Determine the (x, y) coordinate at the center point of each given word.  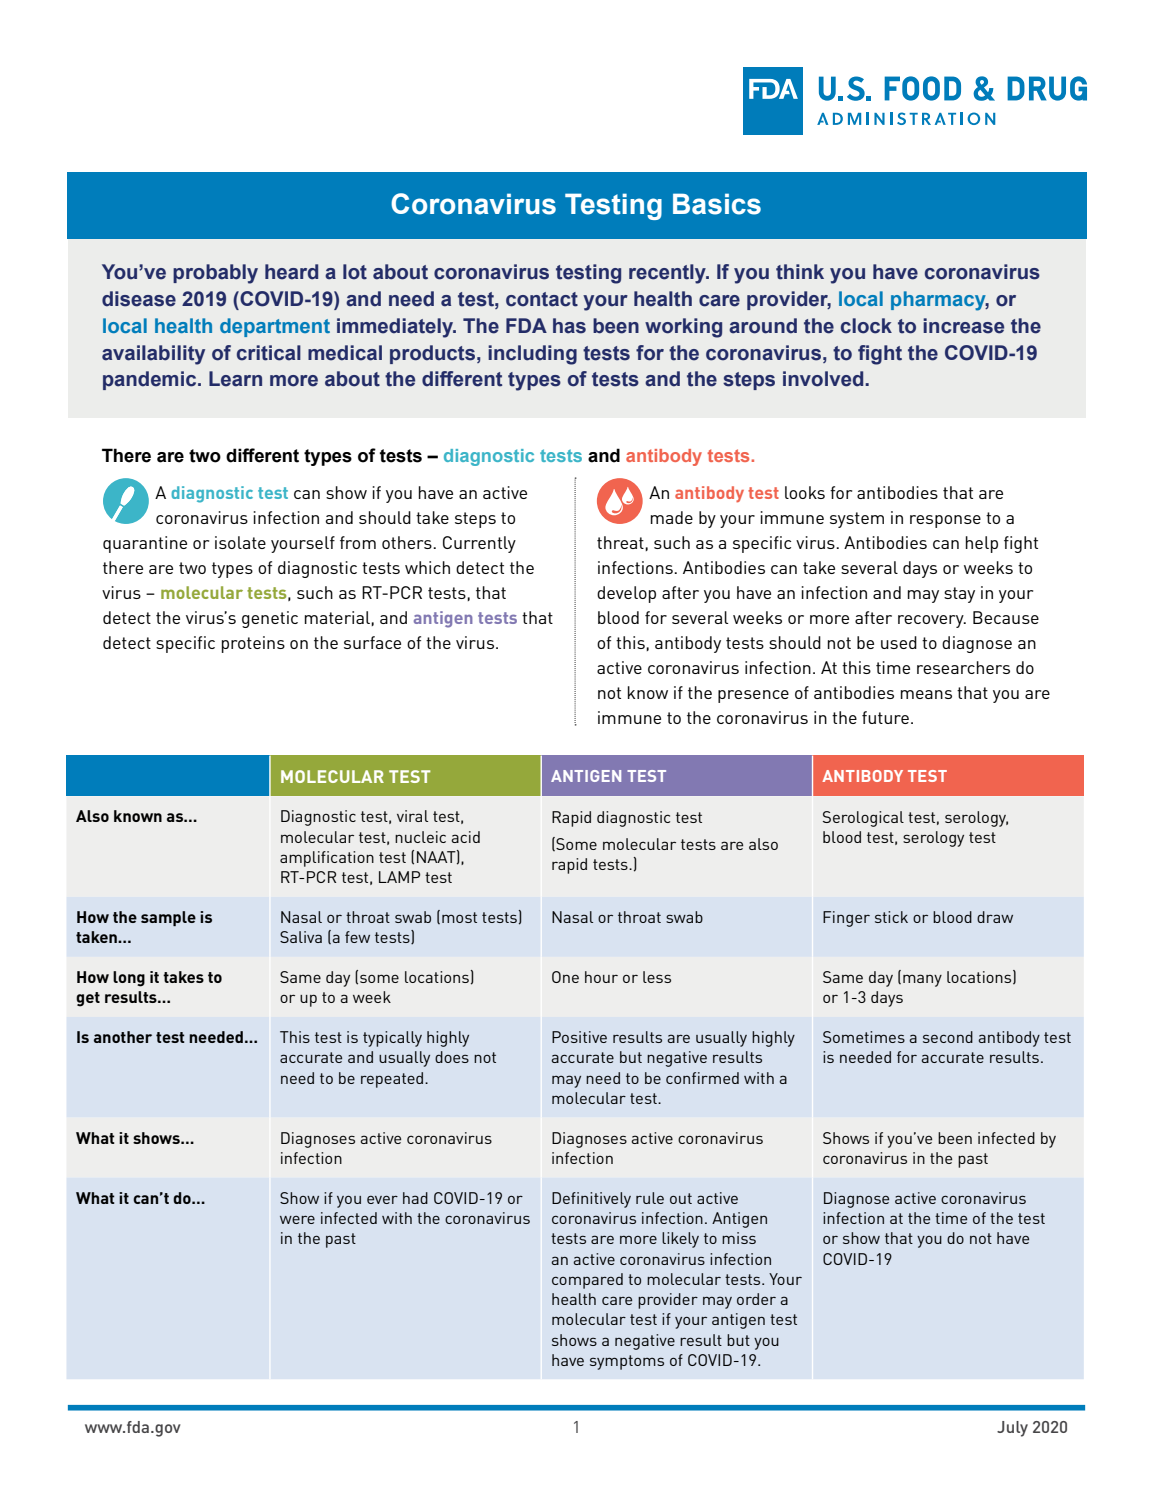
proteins (253, 644)
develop (626, 594)
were (297, 1219)
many (922, 980)
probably (215, 274)
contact (542, 299)
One (565, 977)
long (129, 979)
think (800, 272)
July (1012, 1429)
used (899, 642)
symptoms (627, 1362)
